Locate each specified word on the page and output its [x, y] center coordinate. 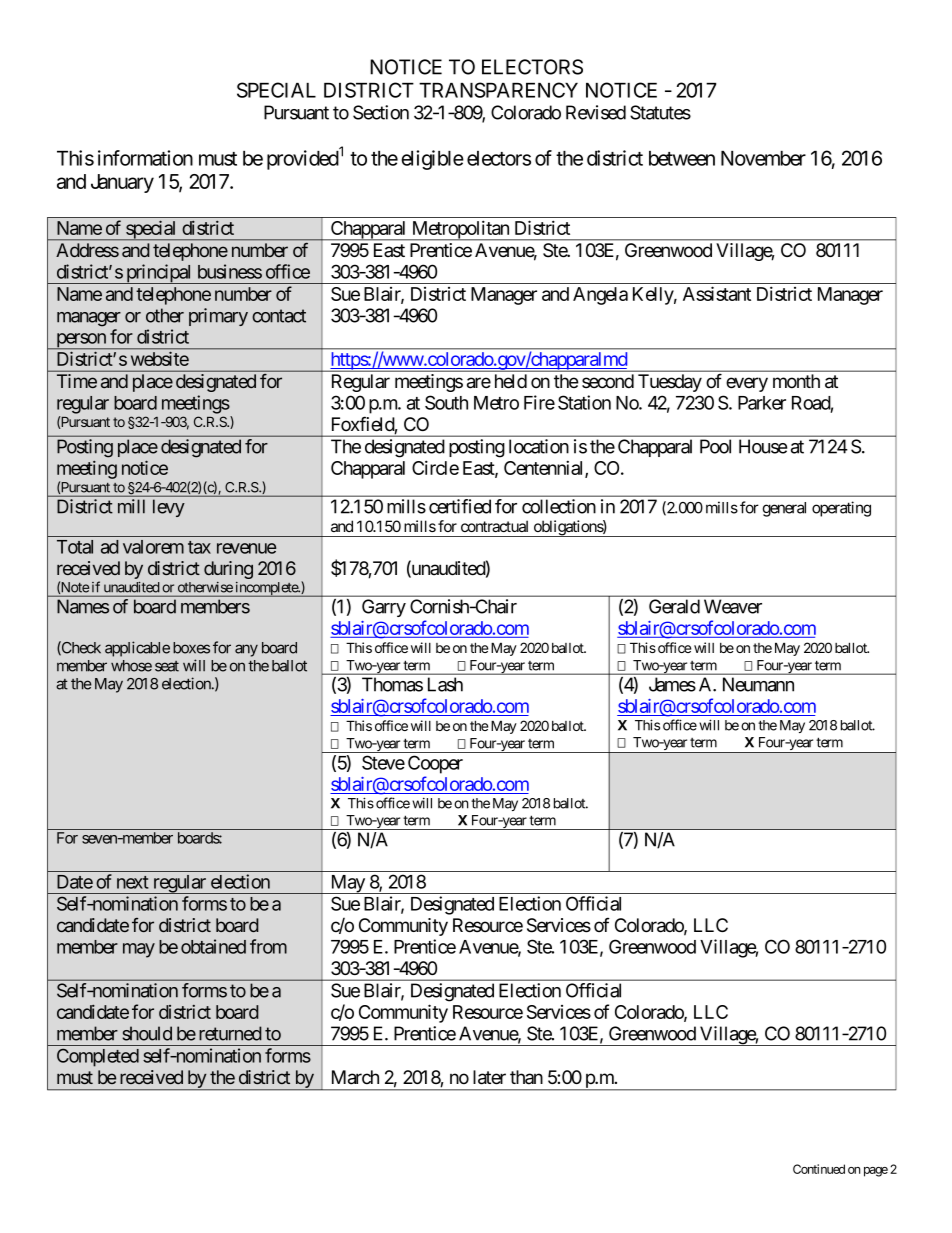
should [147, 1033]
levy [169, 508]
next [133, 882]
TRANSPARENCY [498, 90]
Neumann [758, 684]
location [539, 446]
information [145, 158]
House [763, 446]
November [763, 158]
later [489, 1077]
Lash [445, 684]
